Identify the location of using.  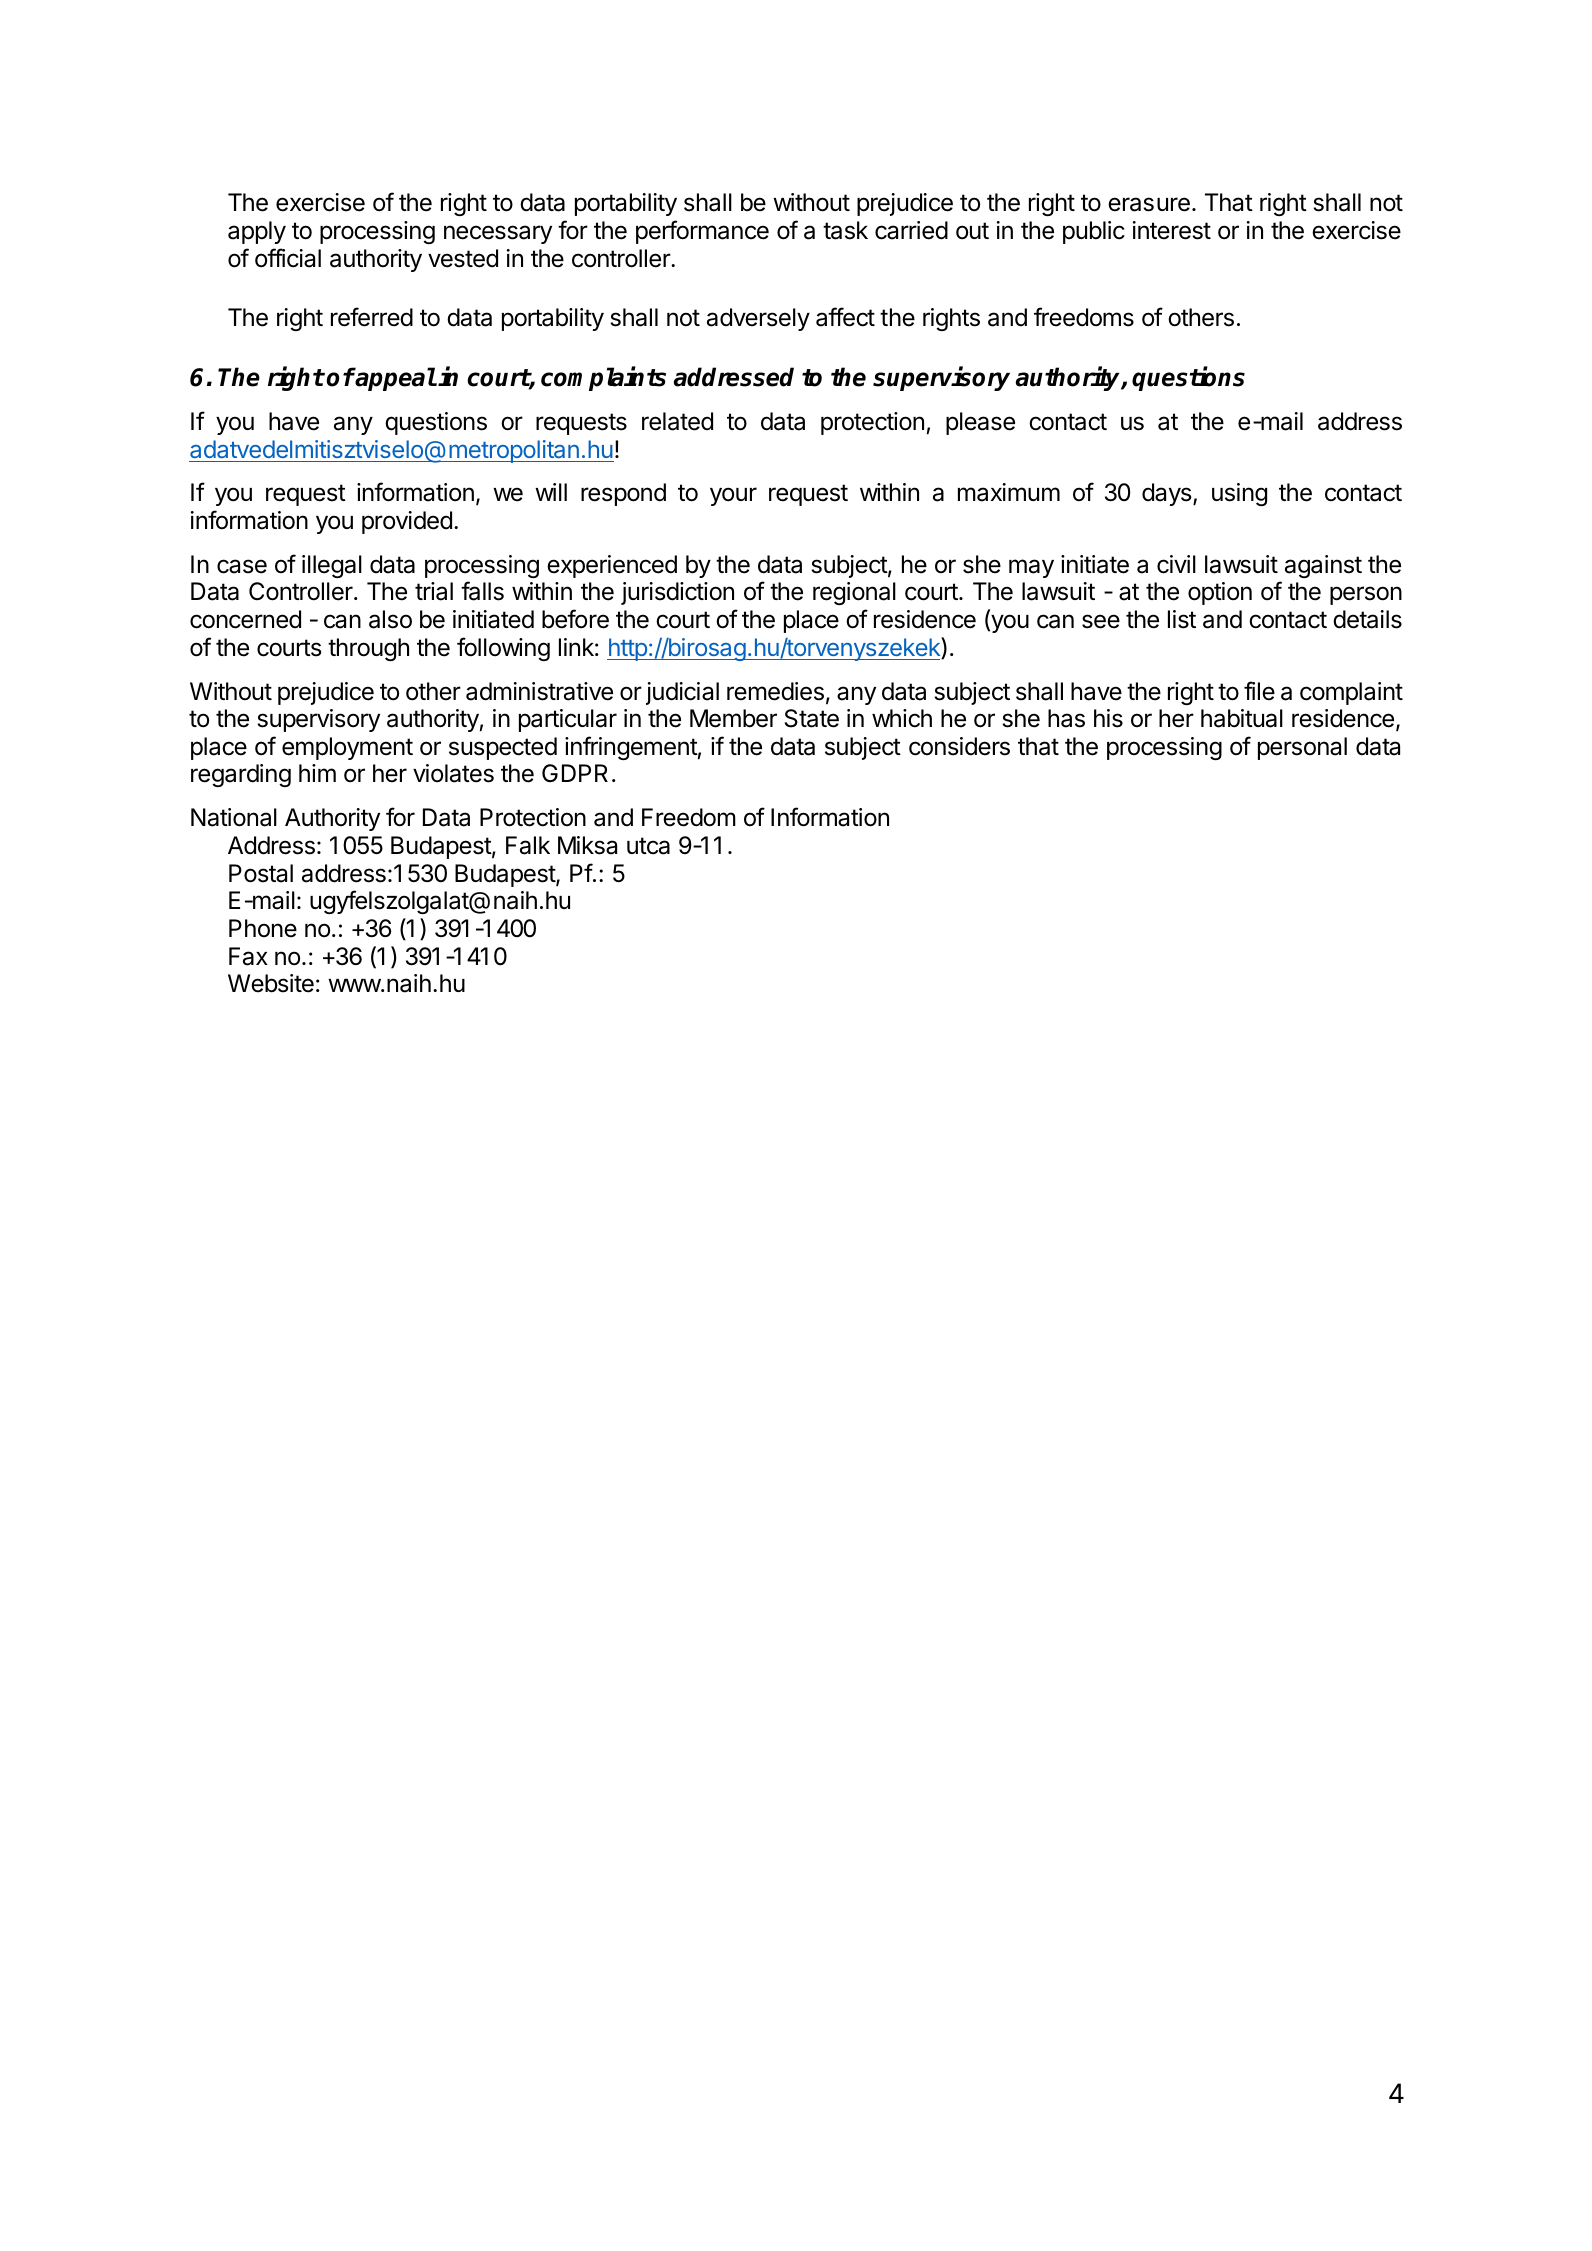
(1239, 494).
